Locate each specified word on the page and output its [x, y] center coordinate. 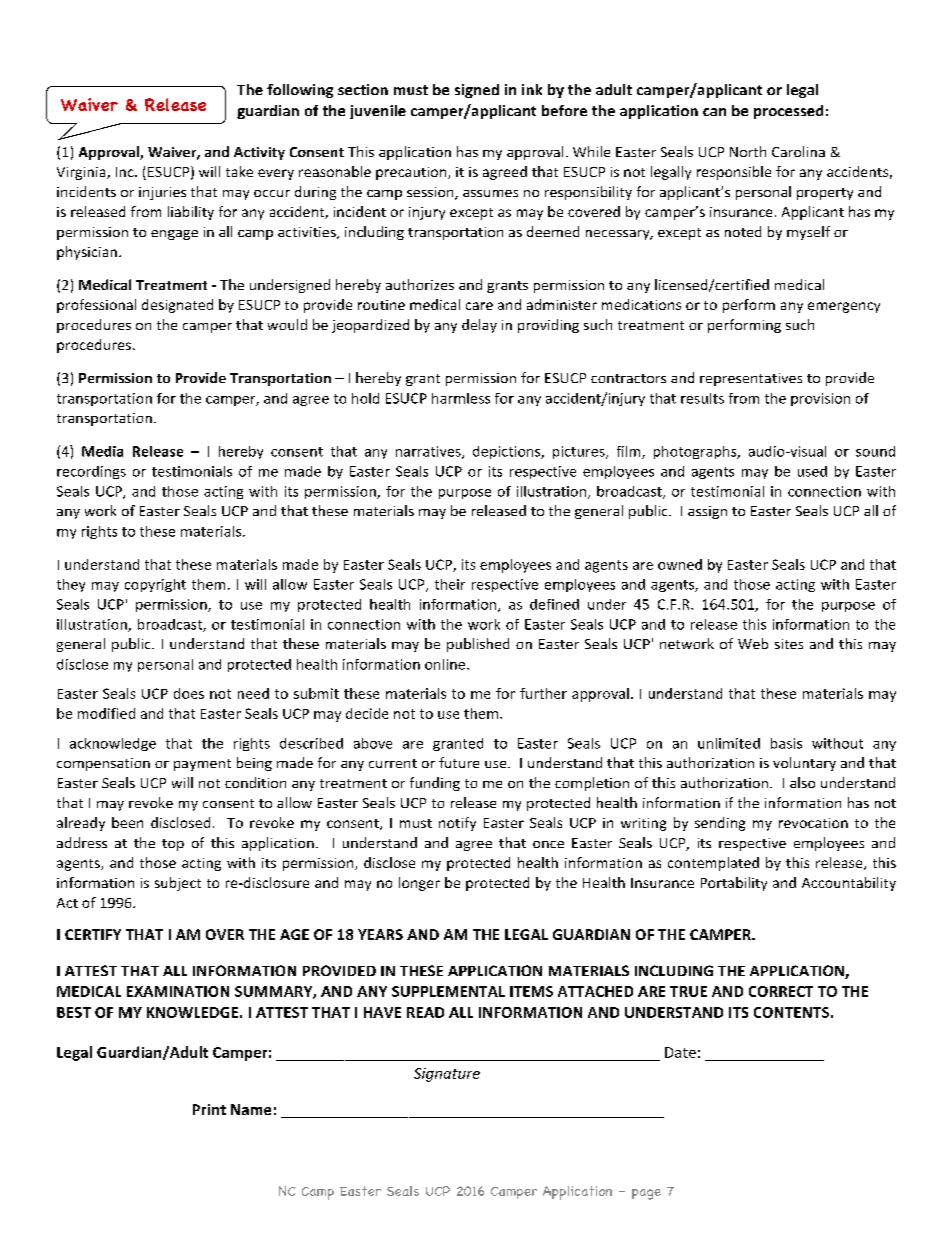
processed [788, 112]
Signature [447, 1075]
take [239, 171]
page [646, 1194]
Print [209, 1109]
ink [532, 89]
